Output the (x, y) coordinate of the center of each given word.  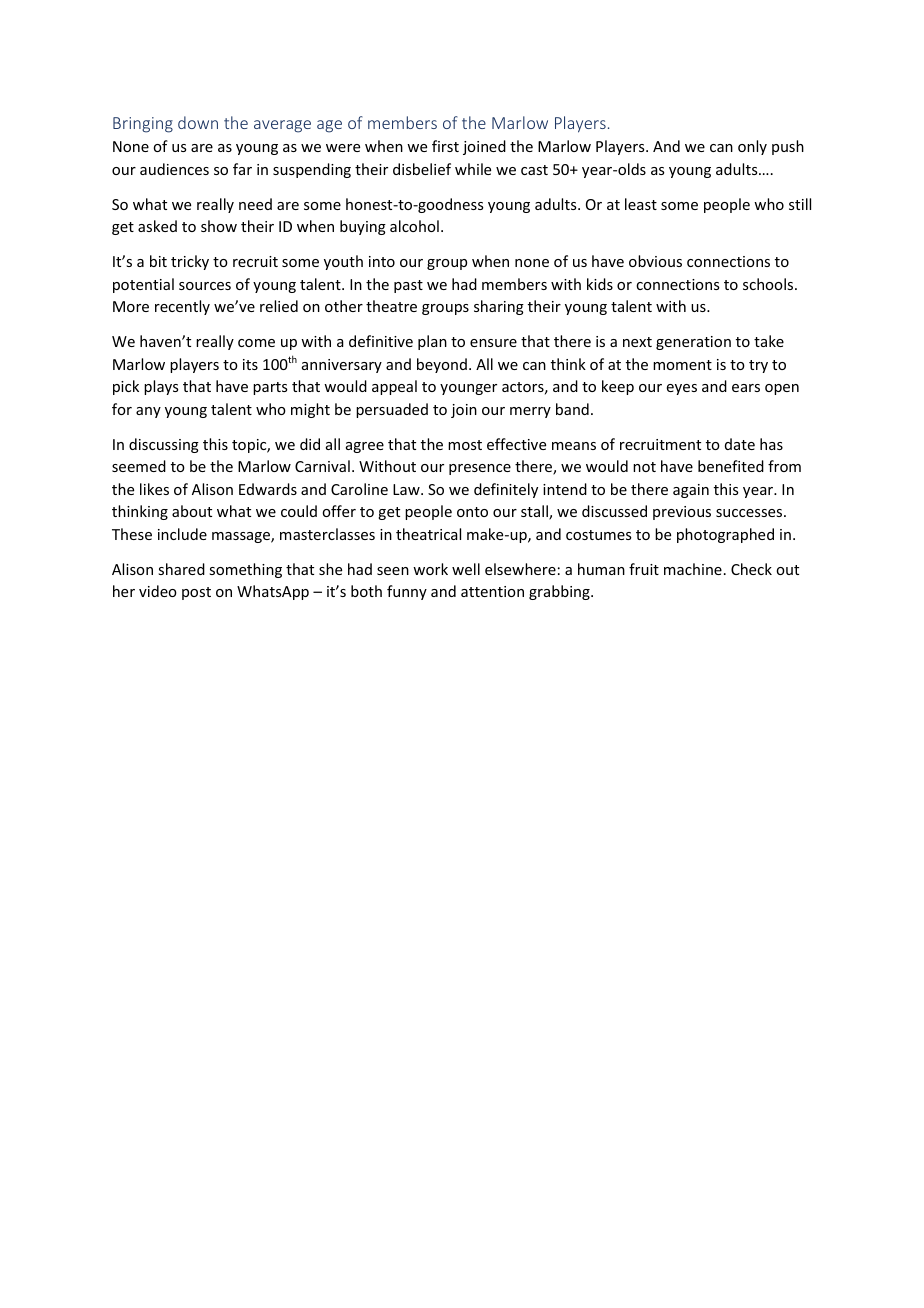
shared (181, 569)
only (752, 147)
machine (693, 569)
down (198, 122)
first (445, 146)
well (466, 569)
